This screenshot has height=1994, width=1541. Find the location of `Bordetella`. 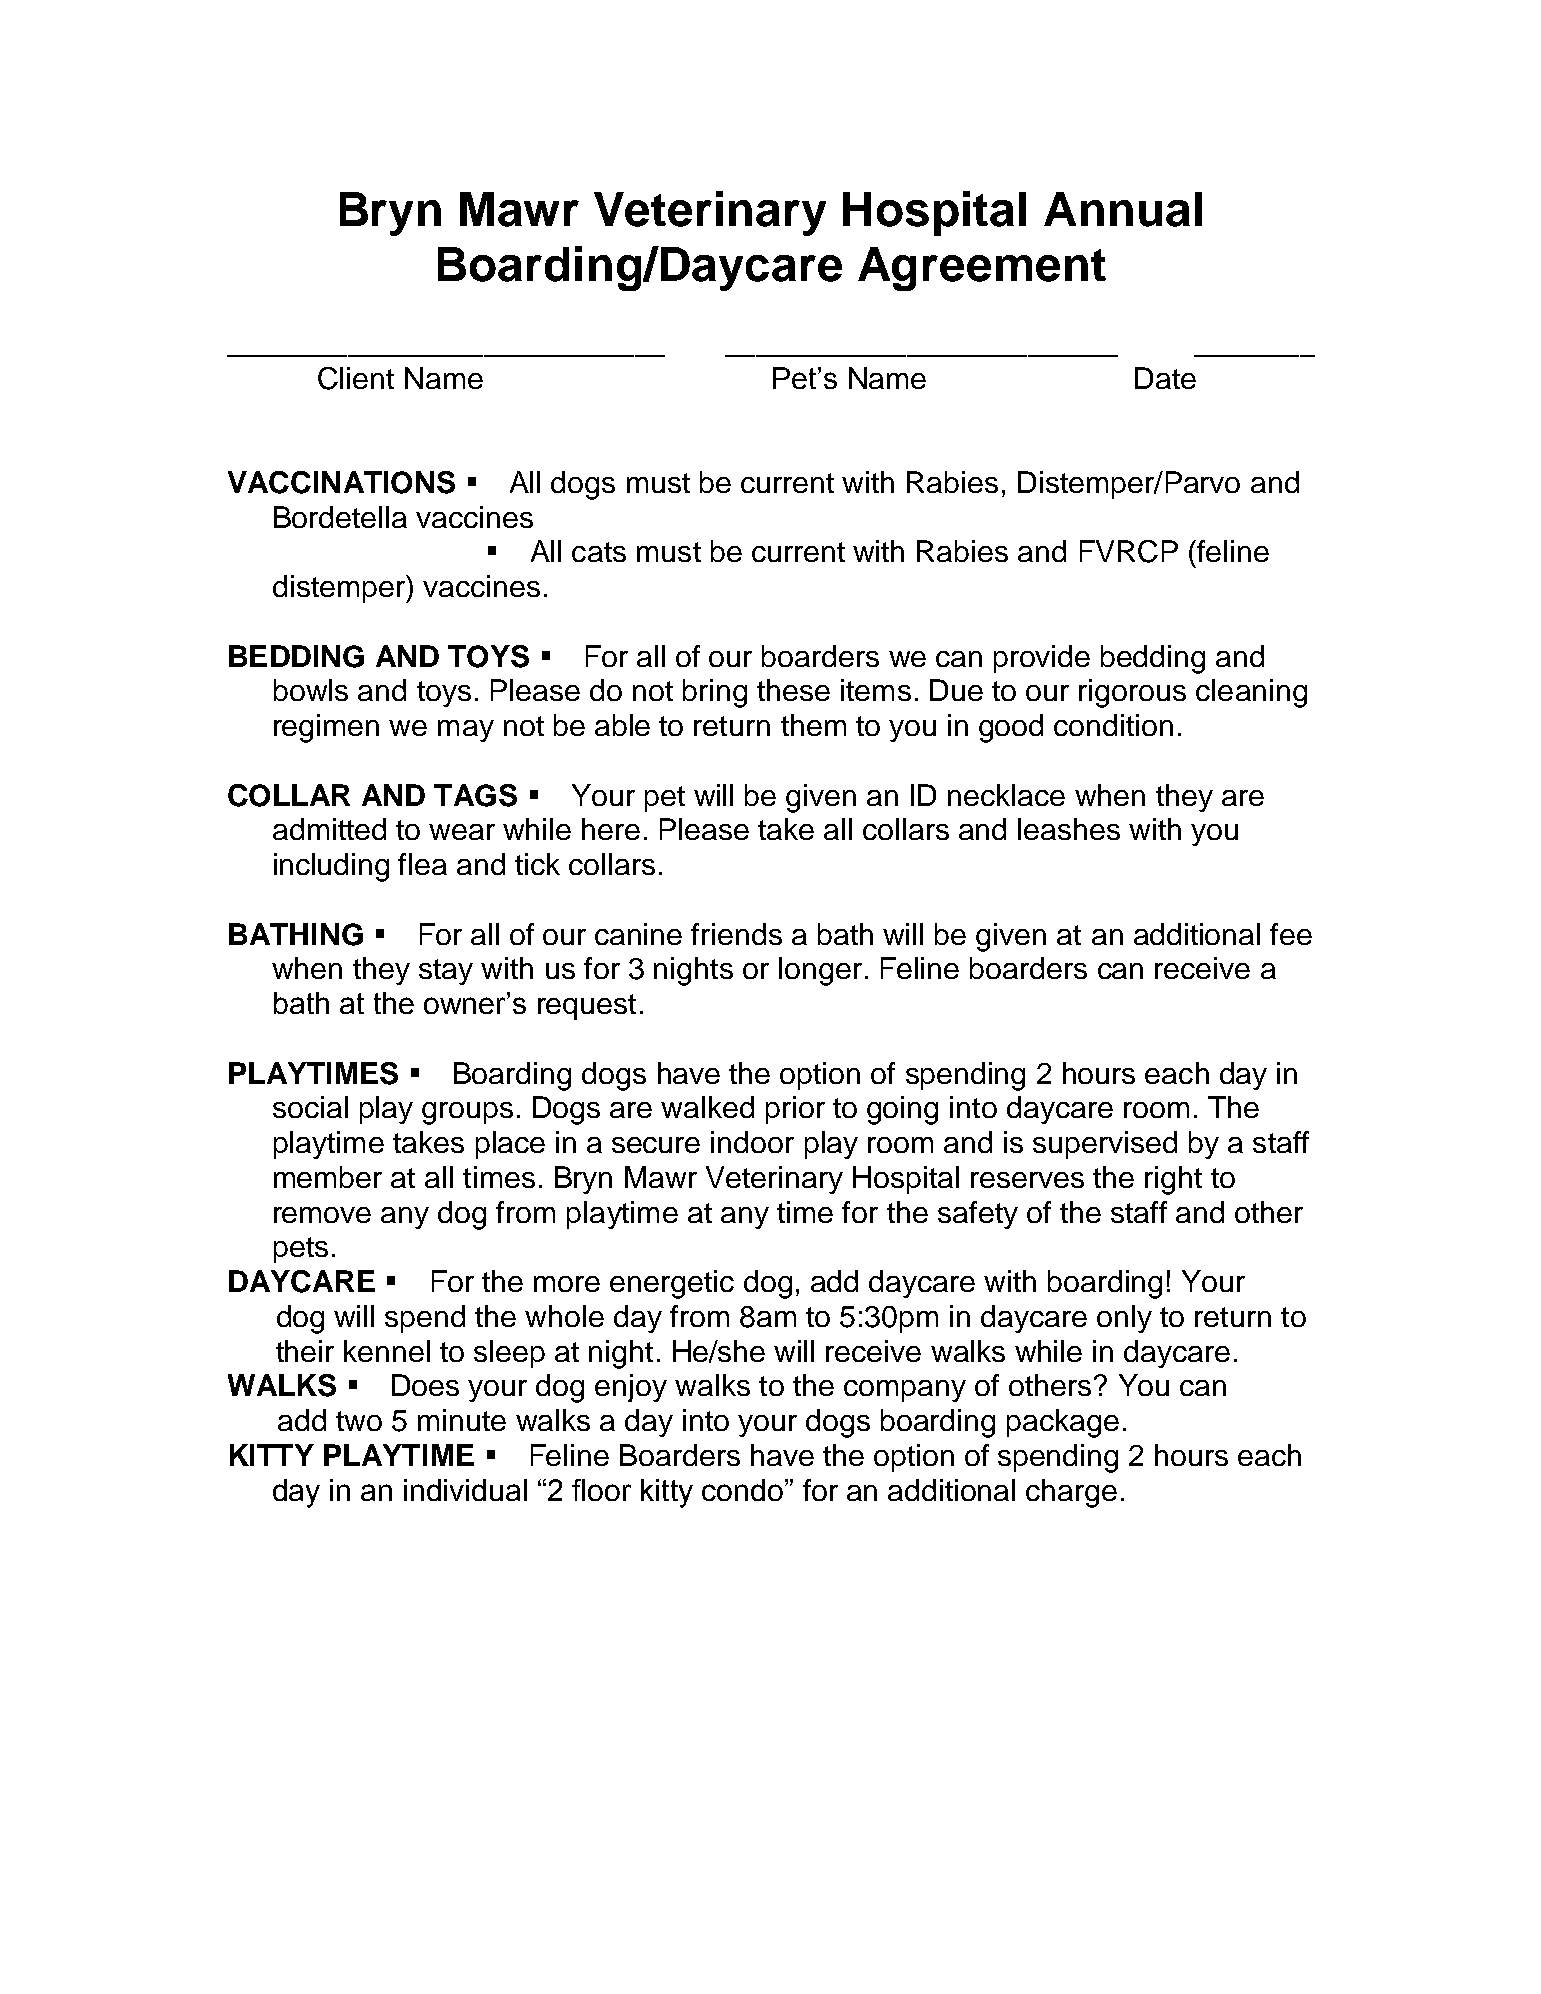

Bordetella is located at coordinates (340, 517).
